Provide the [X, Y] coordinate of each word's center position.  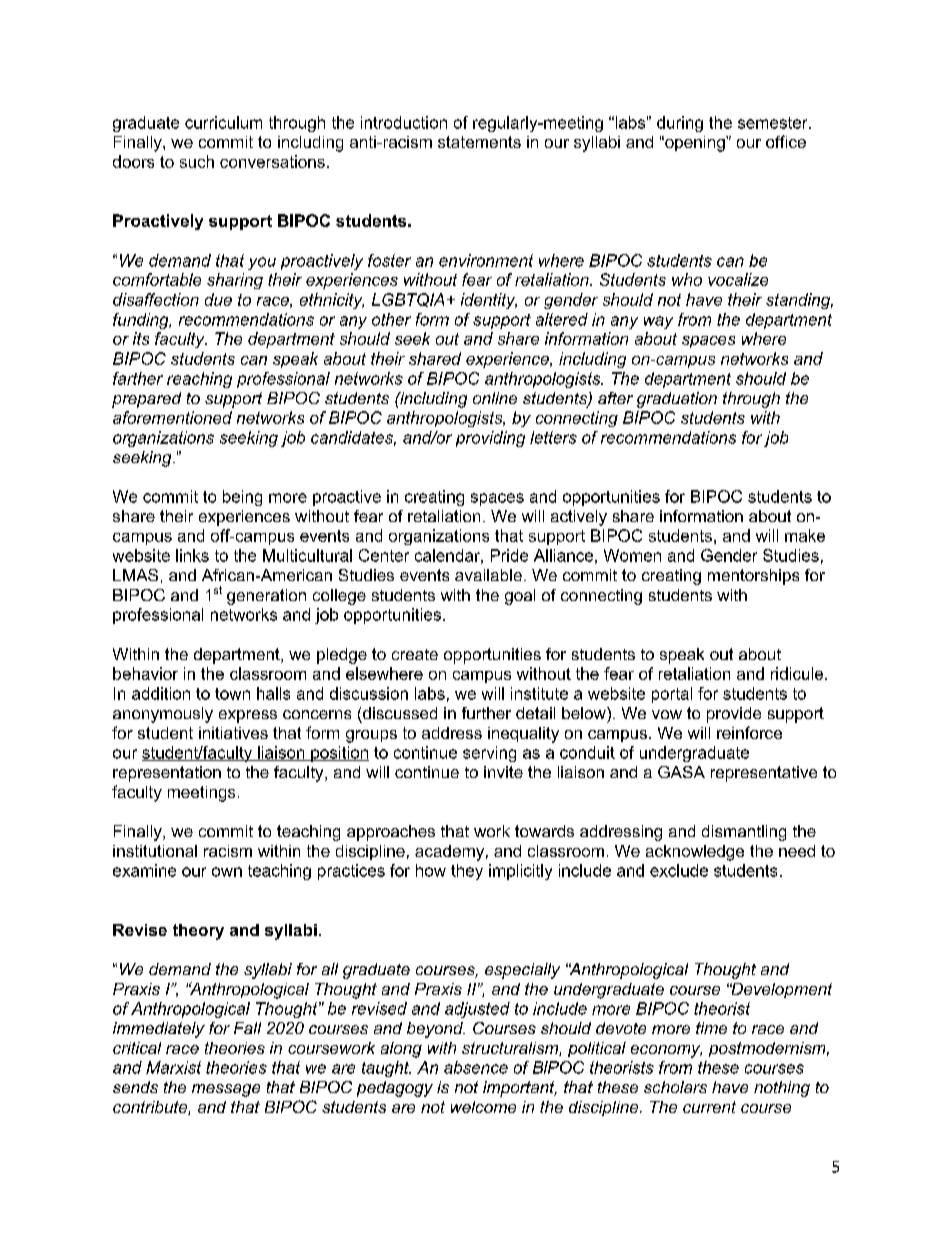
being [242, 498]
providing [490, 439]
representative [764, 774]
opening [695, 144]
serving [489, 754]
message [226, 1090]
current [709, 1107]
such [197, 161]
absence [476, 1067]
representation [167, 774]
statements [479, 142]
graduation [677, 400]
